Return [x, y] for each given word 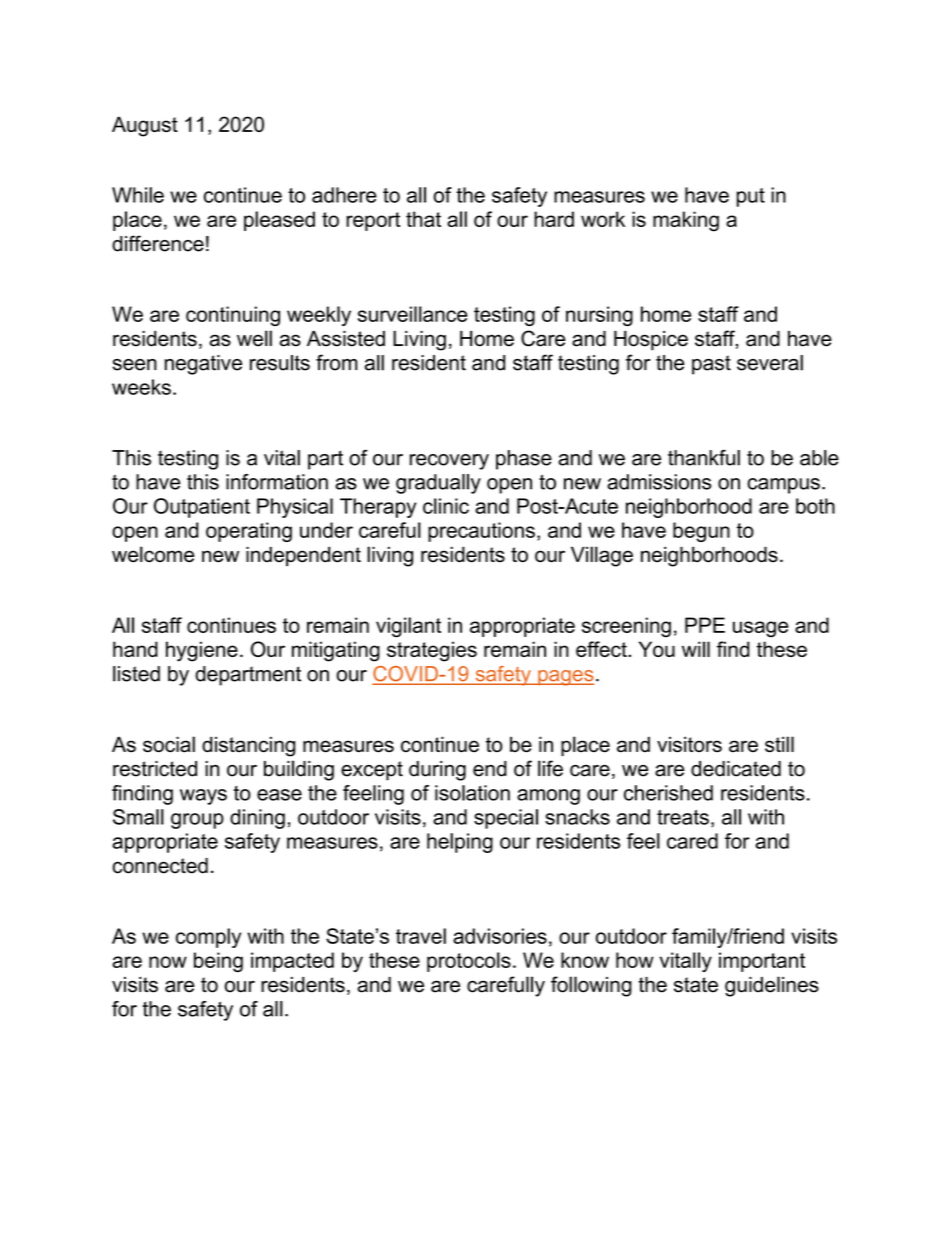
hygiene [202, 651]
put [751, 197]
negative [203, 365]
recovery [449, 462]
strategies [432, 651]
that [423, 219]
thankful [704, 458]
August [145, 126]
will [696, 649]
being [218, 962]
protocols [469, 962]
